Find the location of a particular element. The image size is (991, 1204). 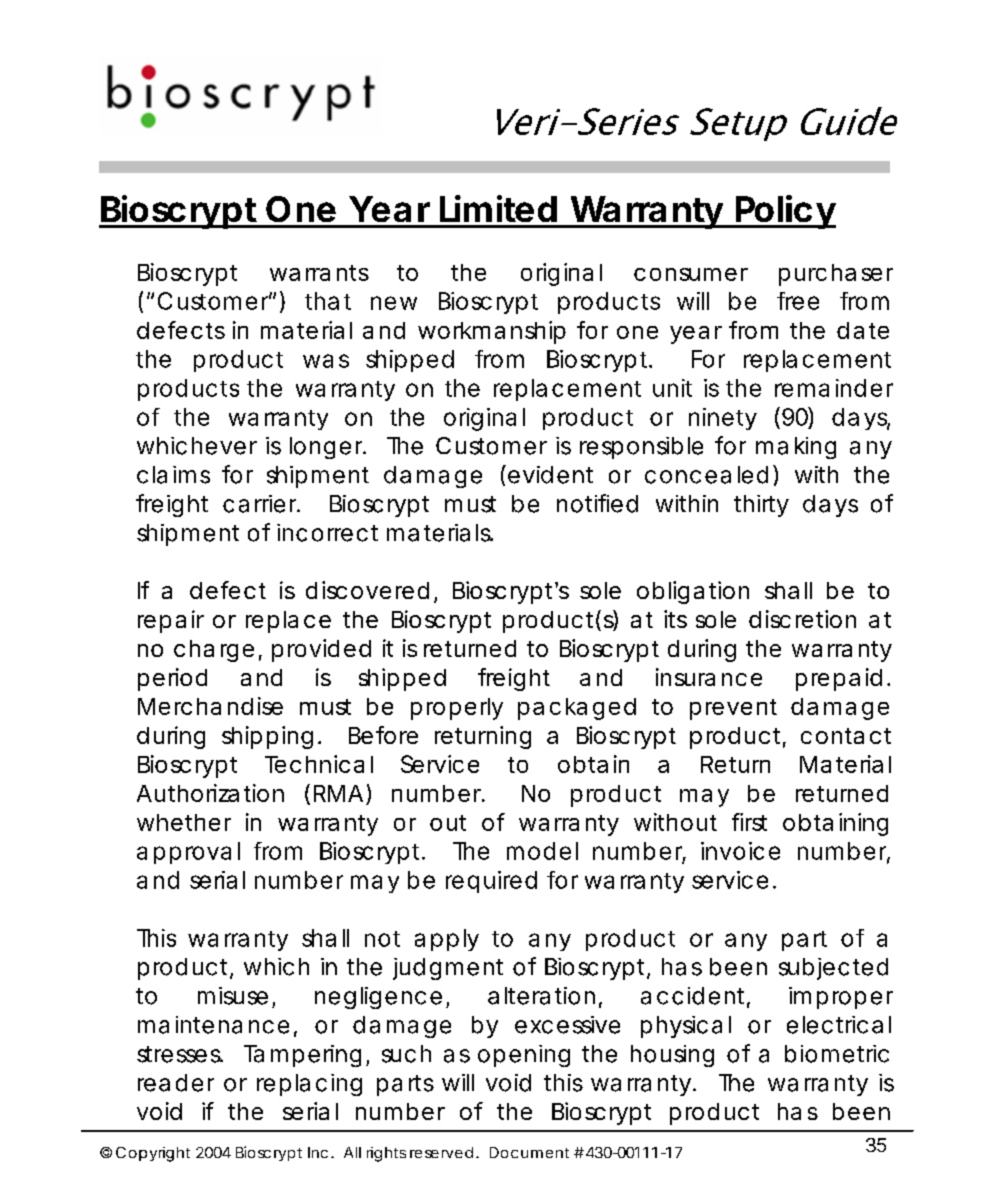

Policy is located at coordinates (785, 212).
